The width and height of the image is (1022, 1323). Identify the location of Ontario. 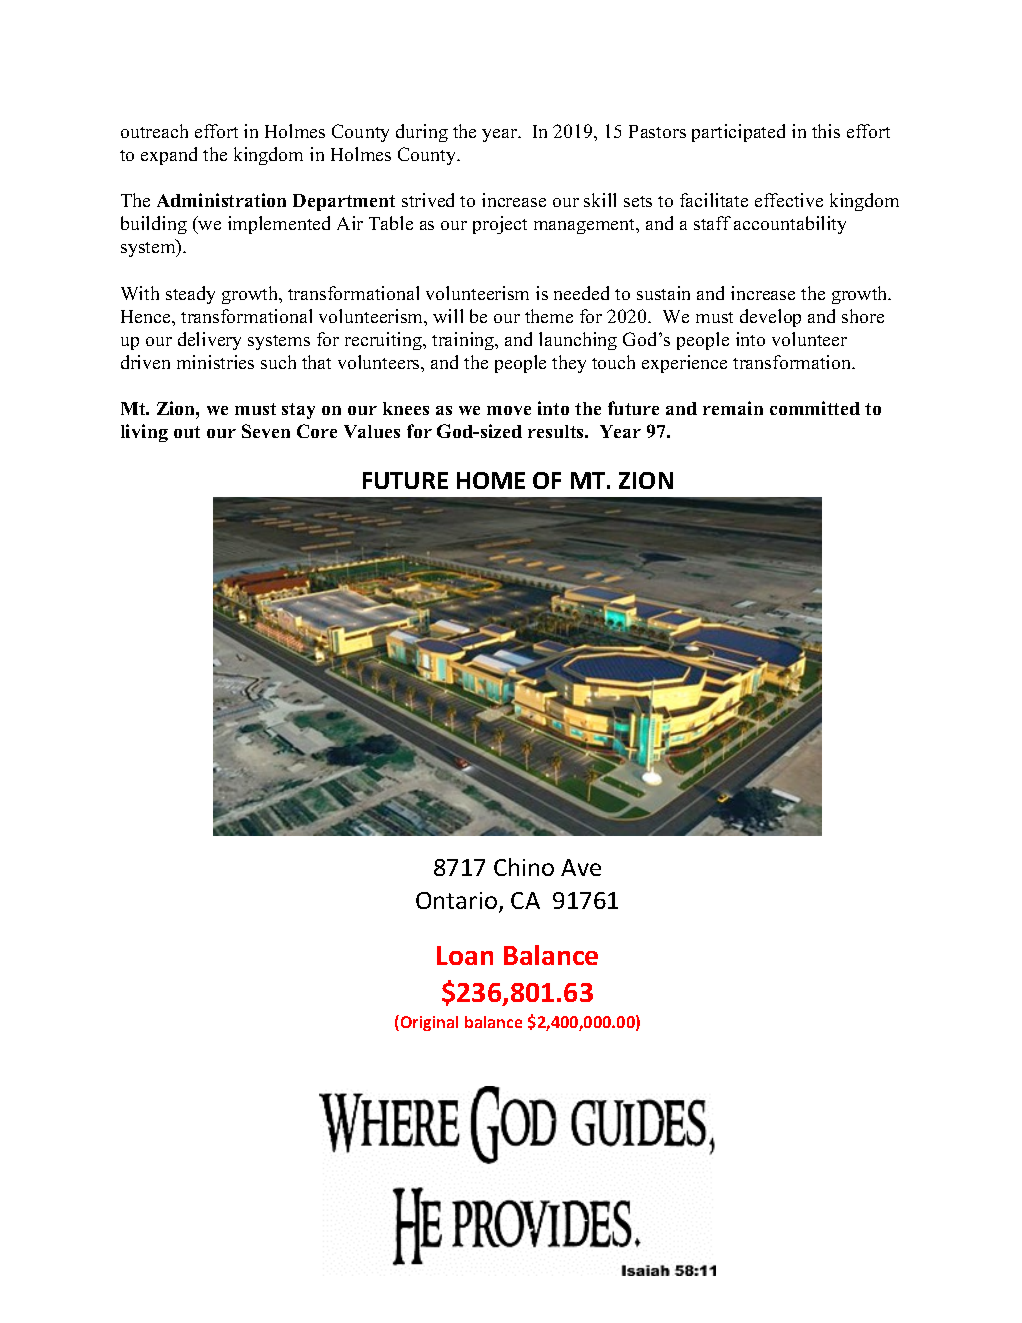
(456, 900).
